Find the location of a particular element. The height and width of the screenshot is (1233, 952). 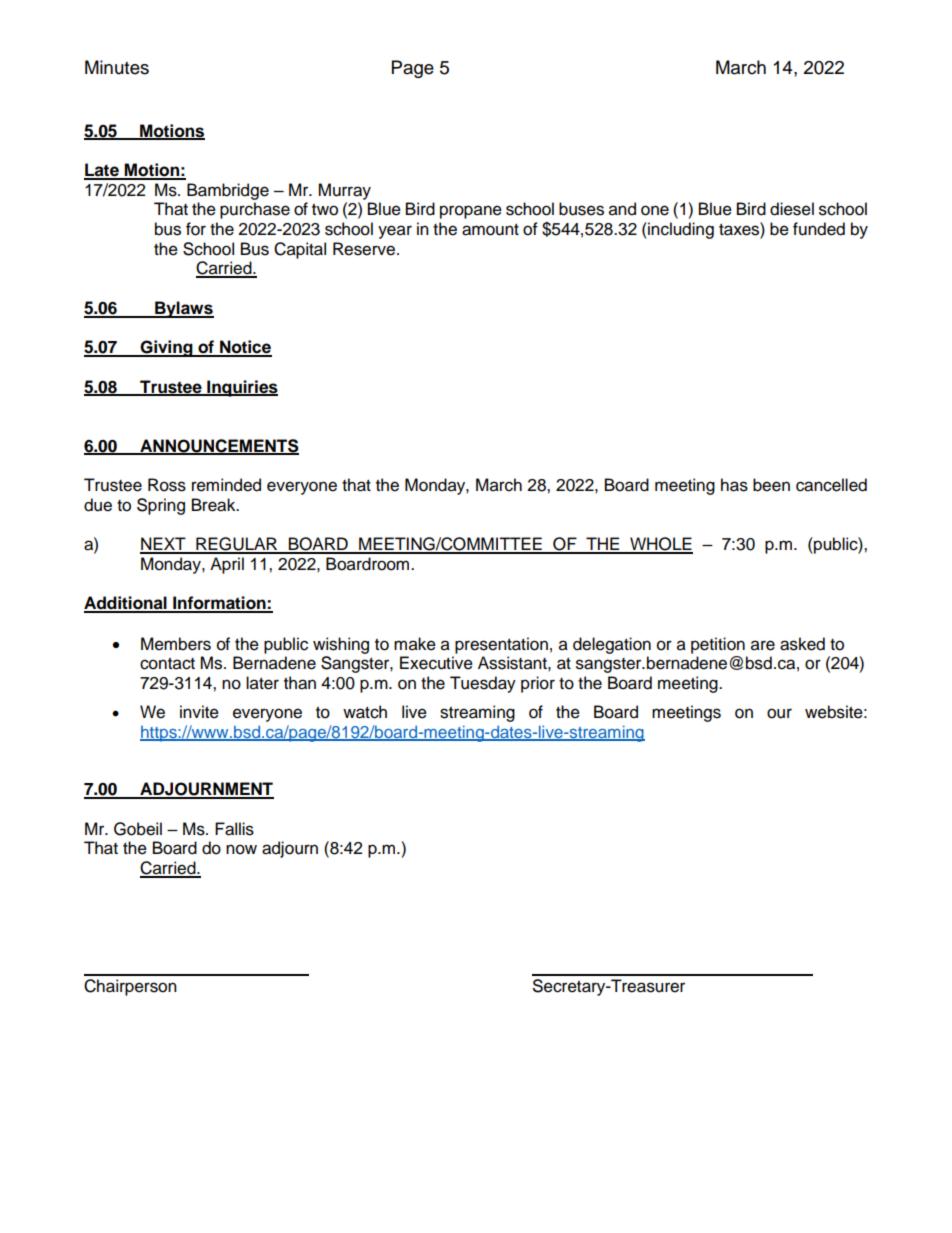

Inquiries is located at coordinates (241, 388).
